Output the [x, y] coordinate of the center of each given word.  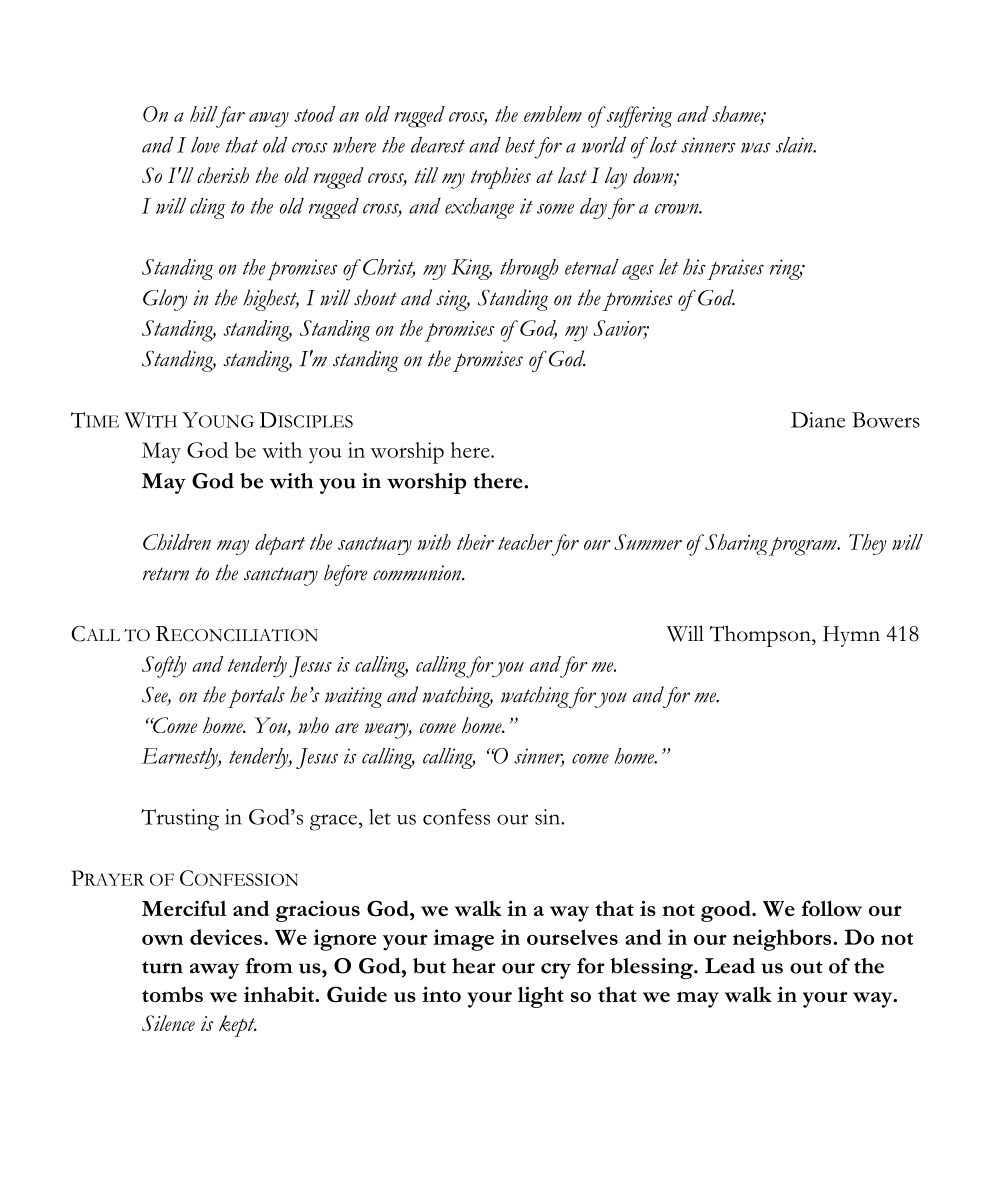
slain [795, 145]
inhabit [280, 994]
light [541, 997]
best [520, 145]
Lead [730, 966]
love [205, 145]
